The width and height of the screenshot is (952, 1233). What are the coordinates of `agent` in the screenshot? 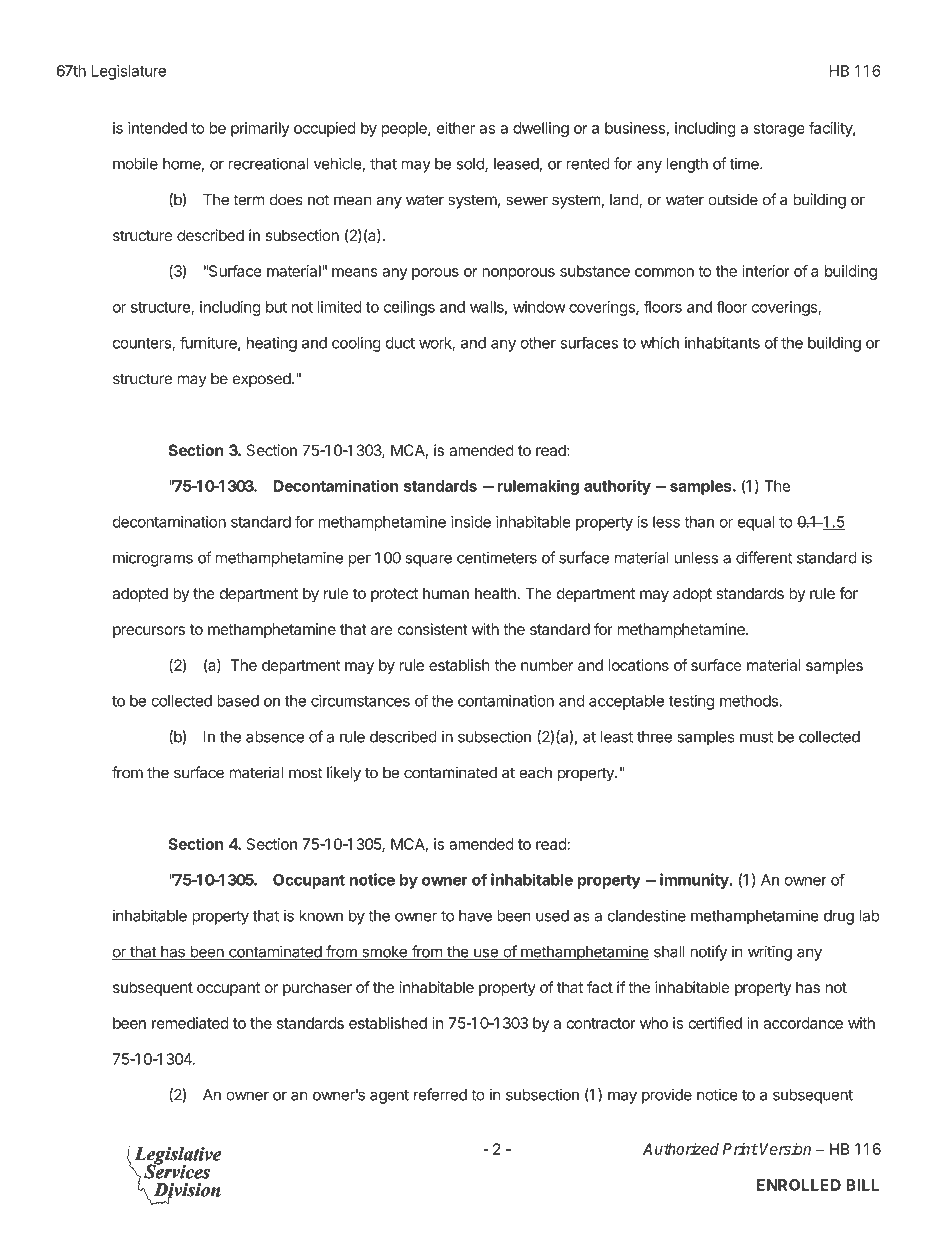 It's located at (389, 1097).
